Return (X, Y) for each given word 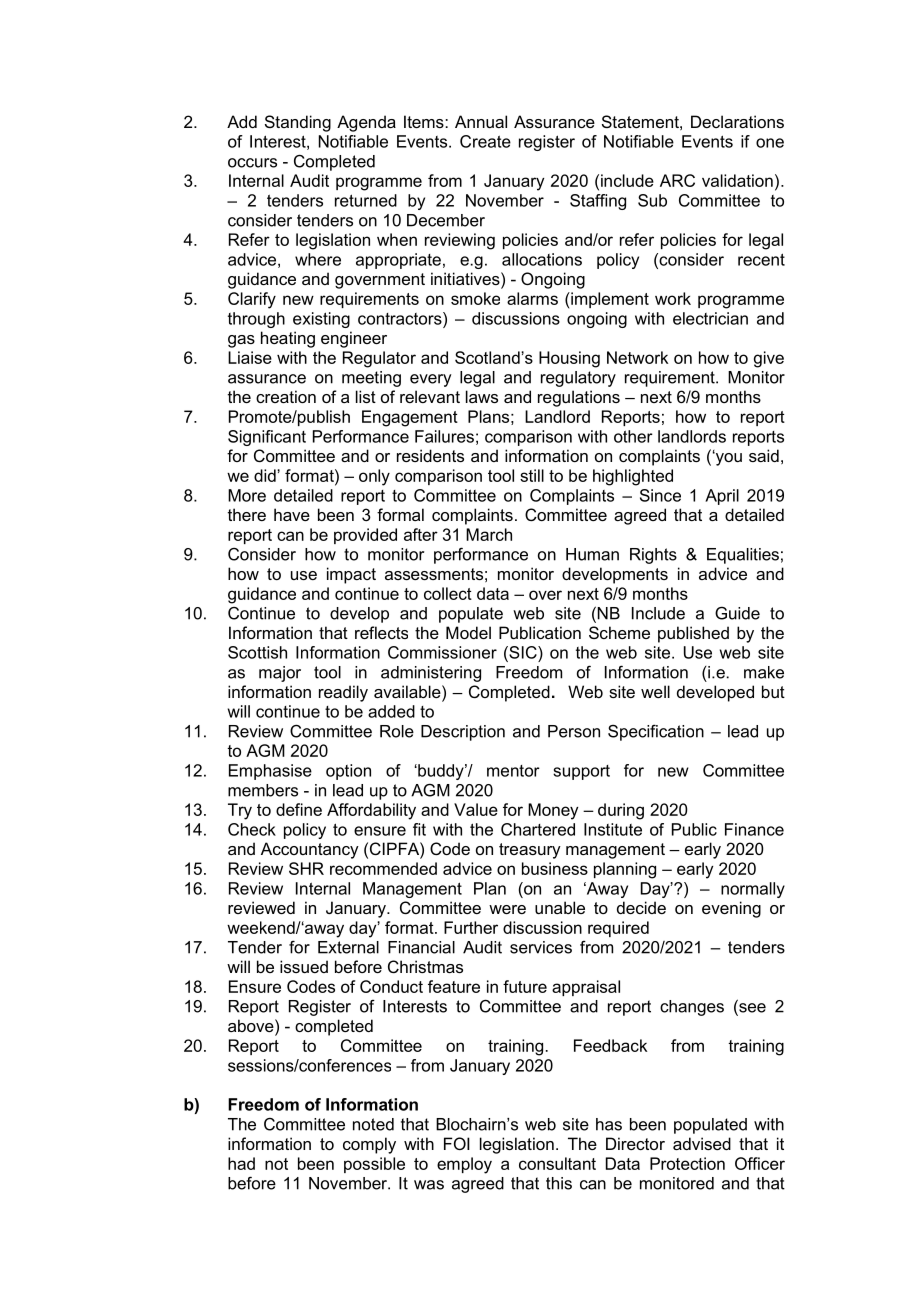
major (280, 674)
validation (737, 180)
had (241, 1163)
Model (468, 632)
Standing (298, 123)
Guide (737, 613)
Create (485, 141)
